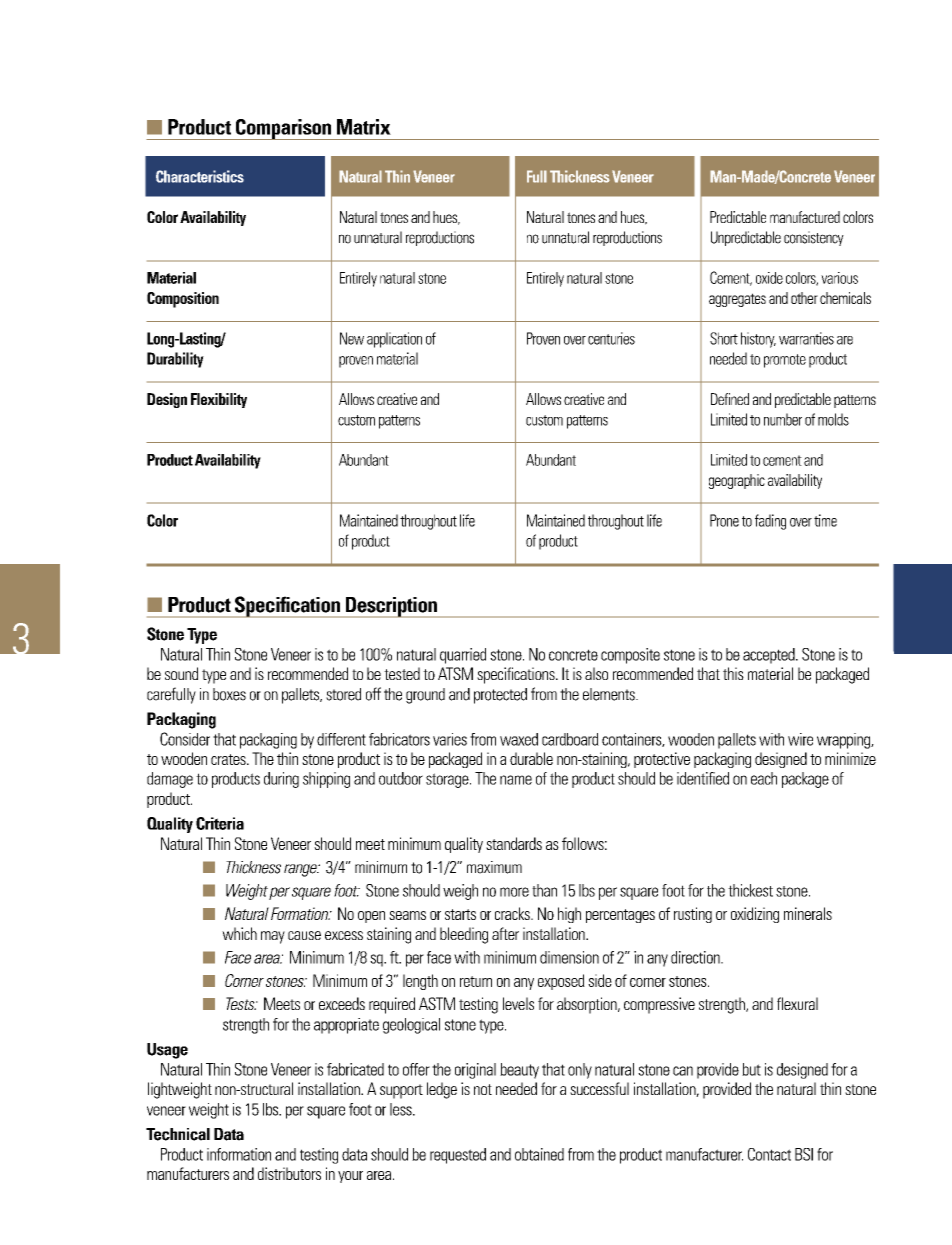 The height and width of the screenshot is (1245, 952). I want to click on quarried, so click(463, 656).
